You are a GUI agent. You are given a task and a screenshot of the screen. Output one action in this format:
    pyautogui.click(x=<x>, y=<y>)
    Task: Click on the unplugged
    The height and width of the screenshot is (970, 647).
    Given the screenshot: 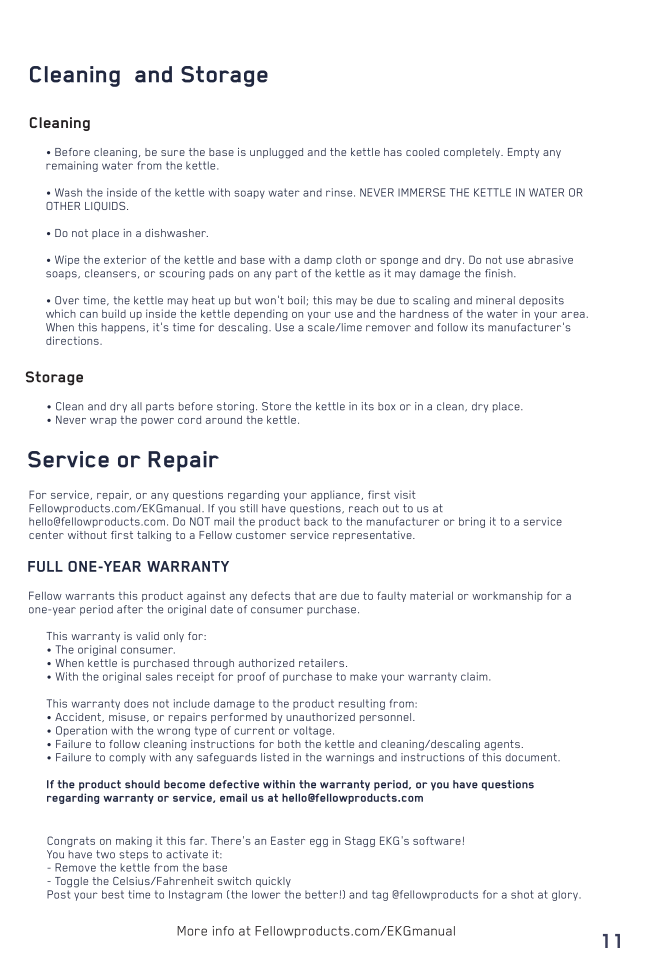 What is the action you would take?
    pyautogui.click(x=276, y=153)
